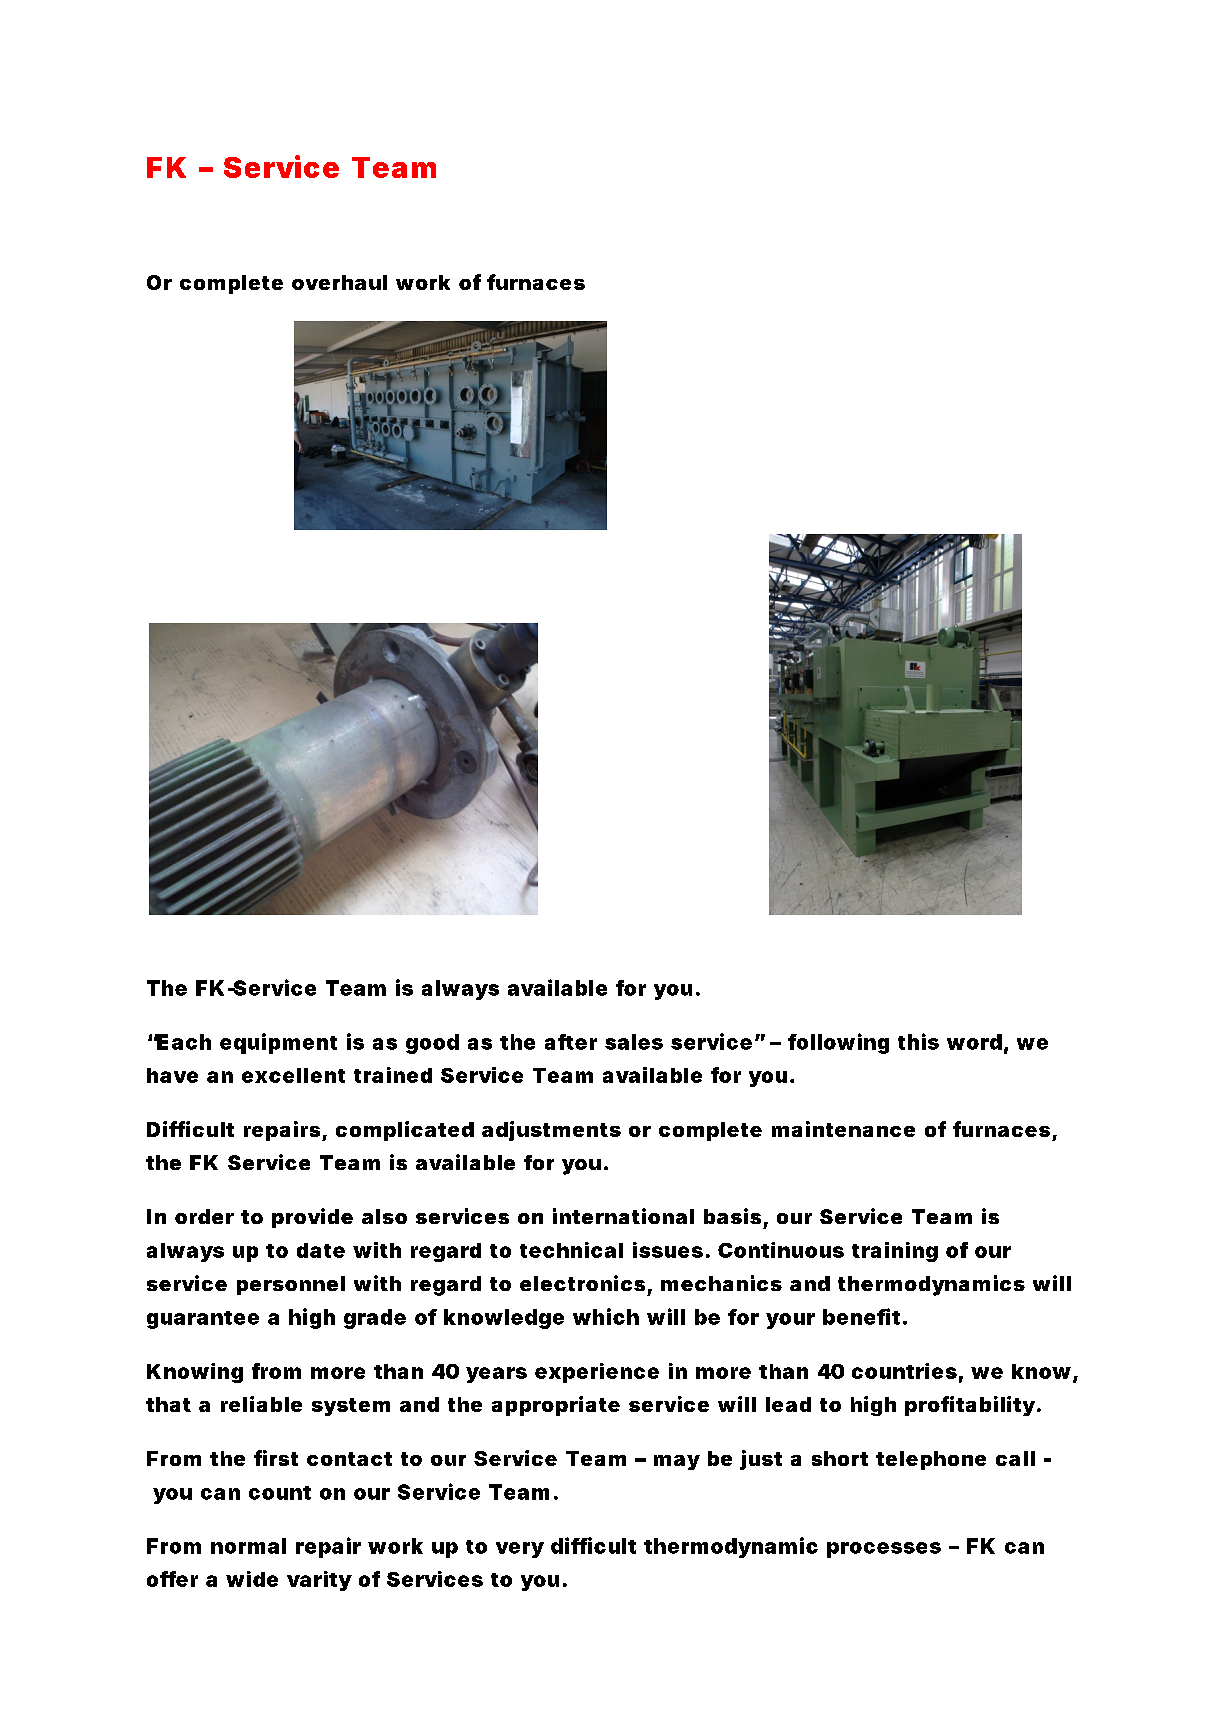  I want to click on this, so click(918, 1041).
